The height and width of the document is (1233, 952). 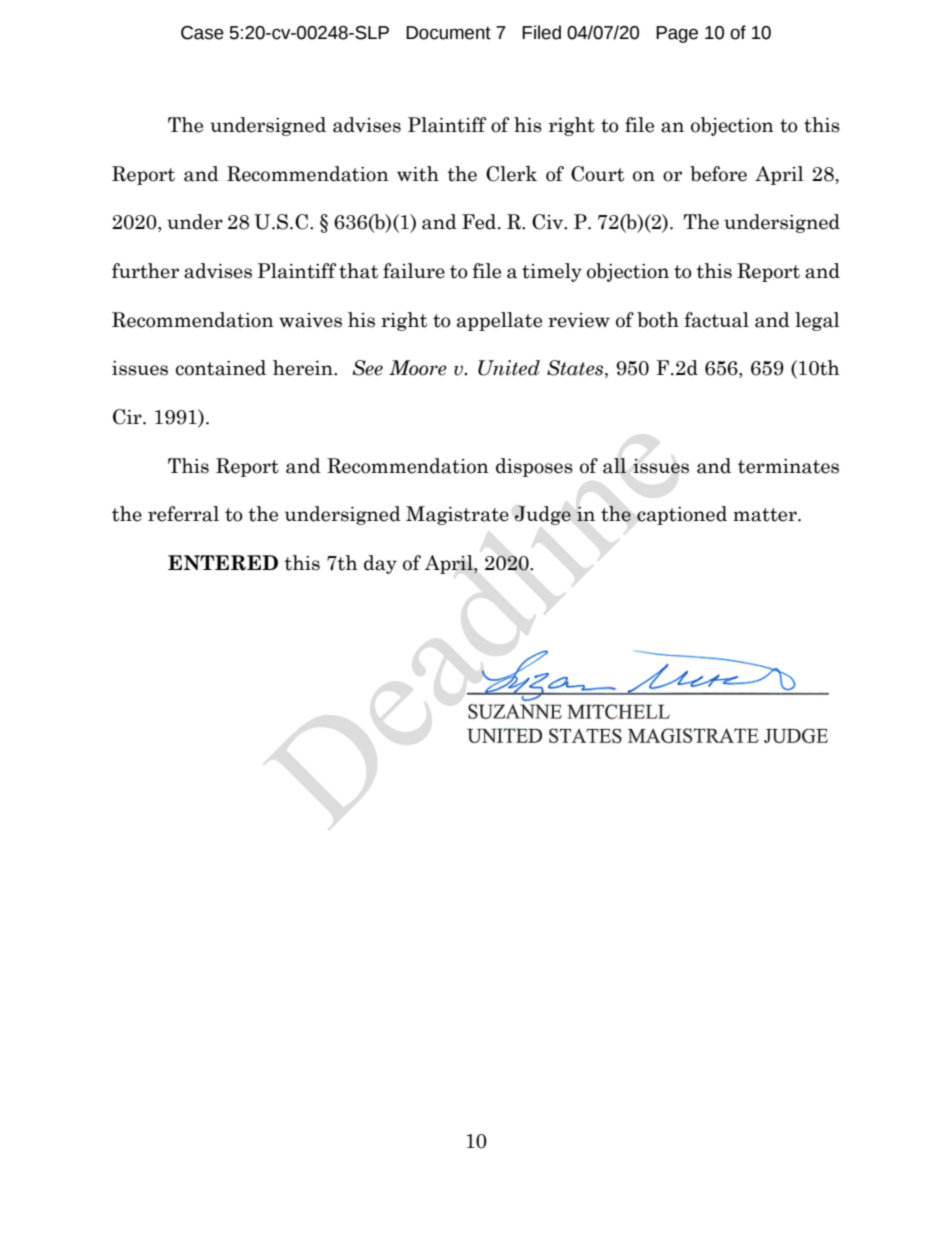 I want to click on factual, so click(x=717, y=320).
